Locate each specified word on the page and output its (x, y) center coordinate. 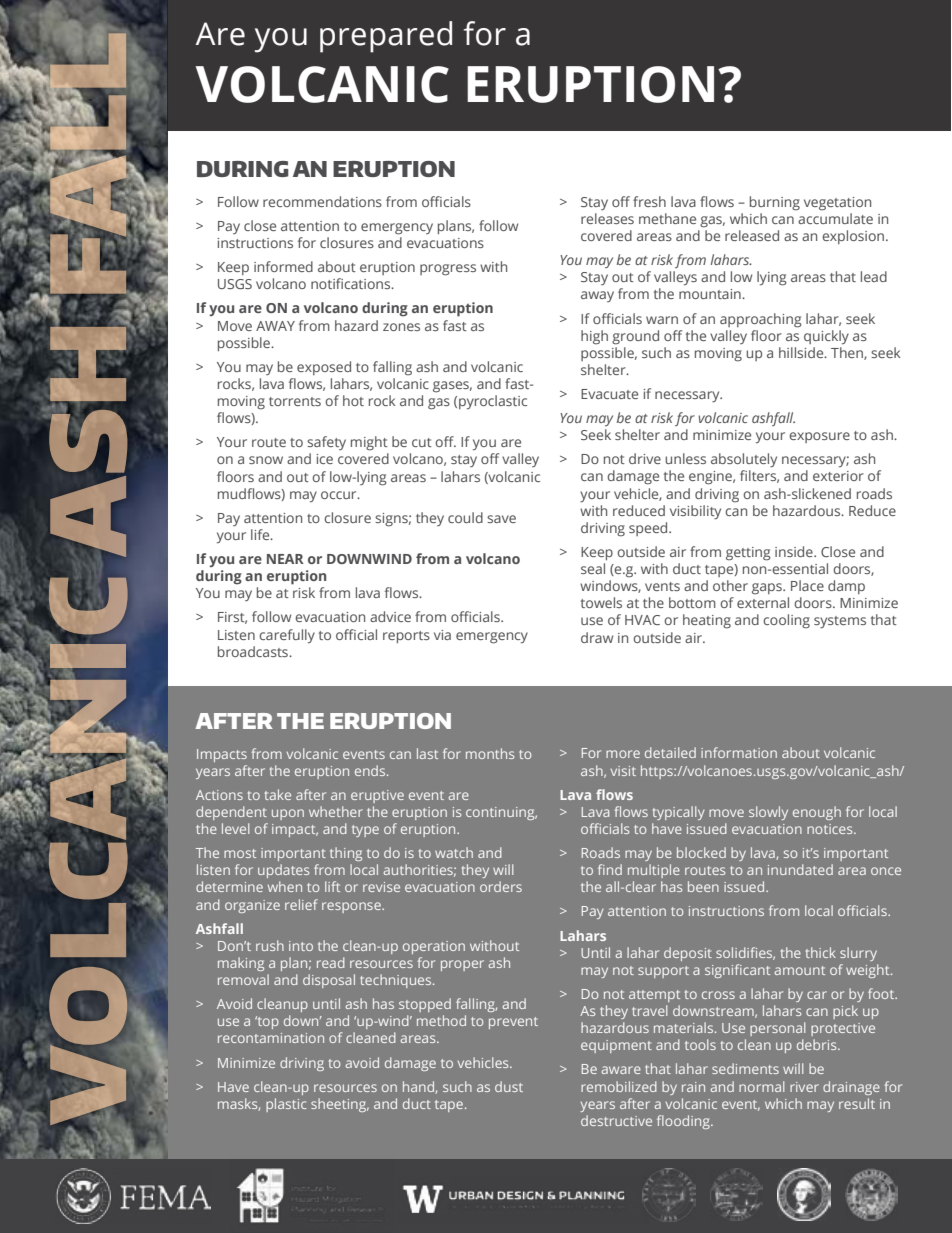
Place (807, 585)
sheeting (340, 1105)
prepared (386, 37)
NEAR (285, 559)
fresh (649, 201)
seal (593, 568)
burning (775, 203)
